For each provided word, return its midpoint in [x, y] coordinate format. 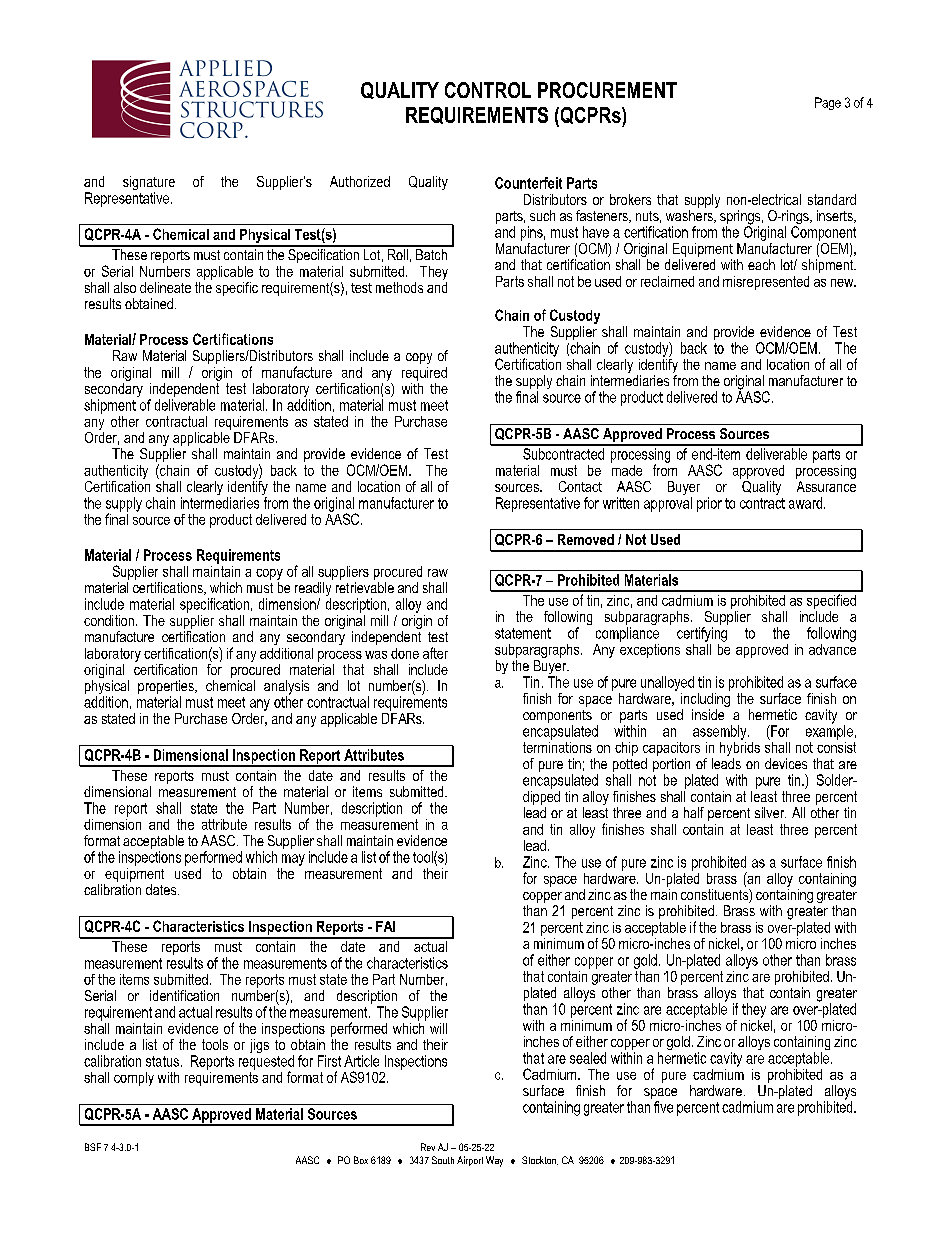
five [663, 1107]
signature [149, 184]
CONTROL [488, 90]
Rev [428, 1147]
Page [828, 103]
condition [109, 620]
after [435, 653]
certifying [702, 634]
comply [134, 1079]
